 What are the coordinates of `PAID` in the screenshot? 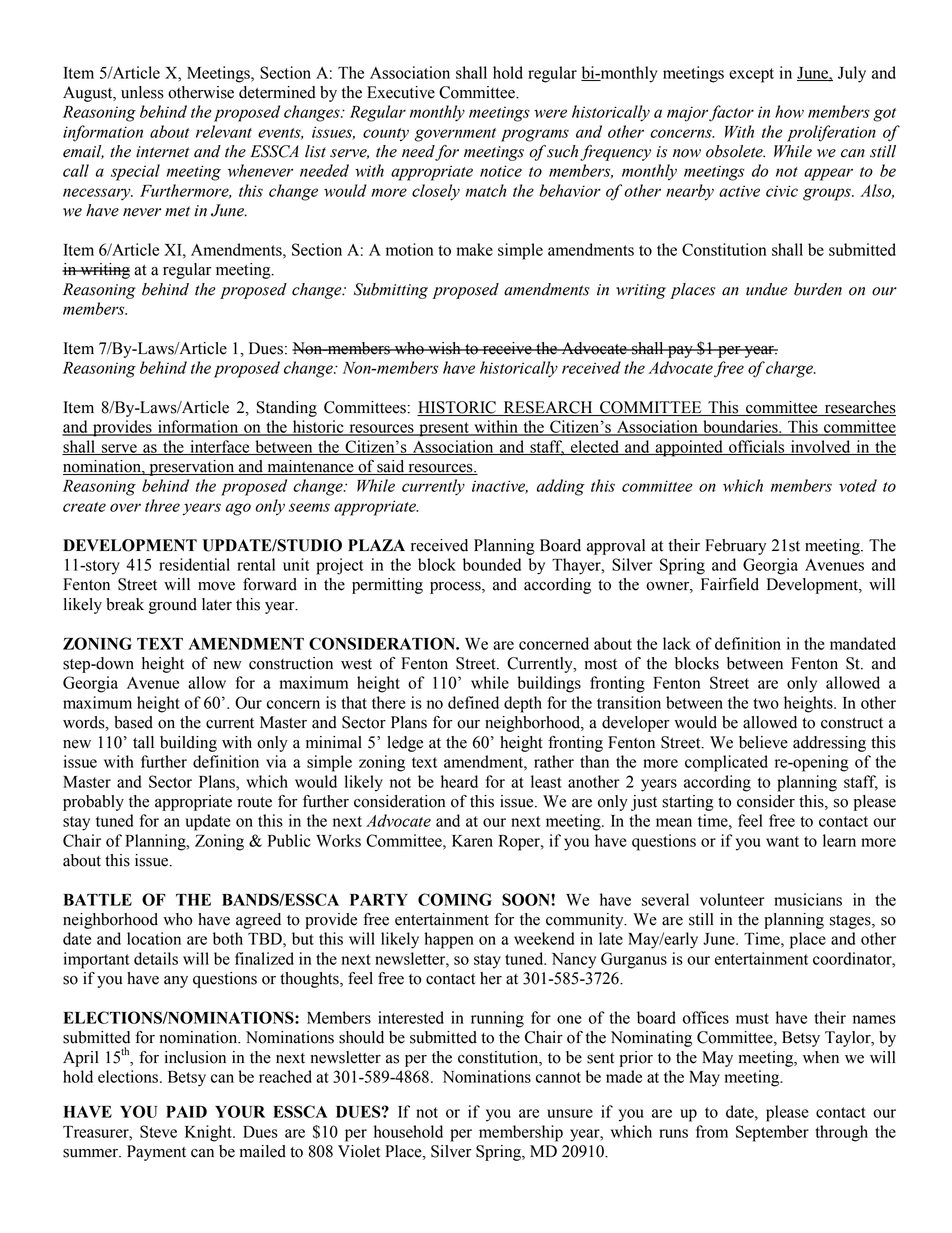 It's located at (186, 1112).
